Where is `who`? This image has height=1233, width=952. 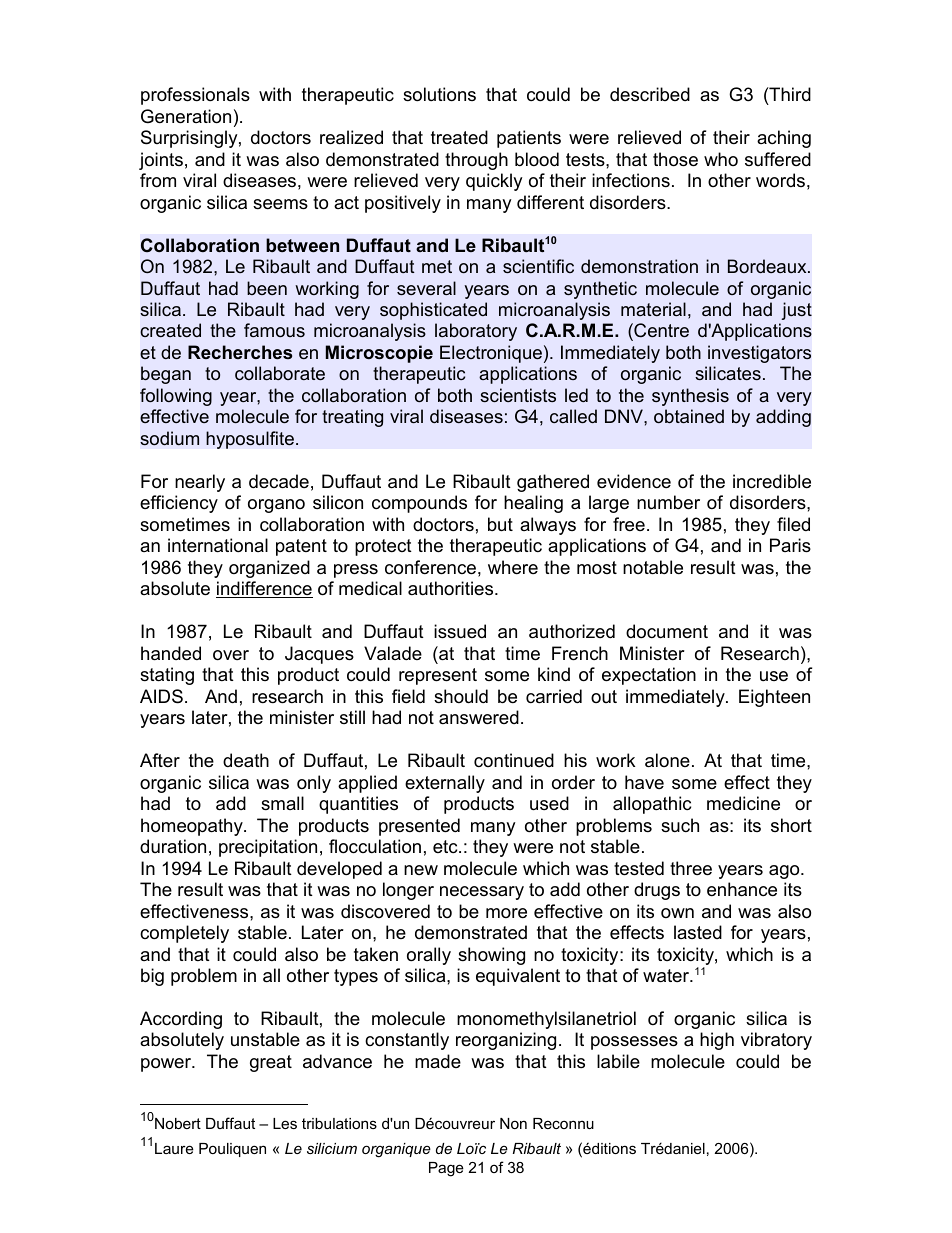
who is located at coordinates (721, 159).
